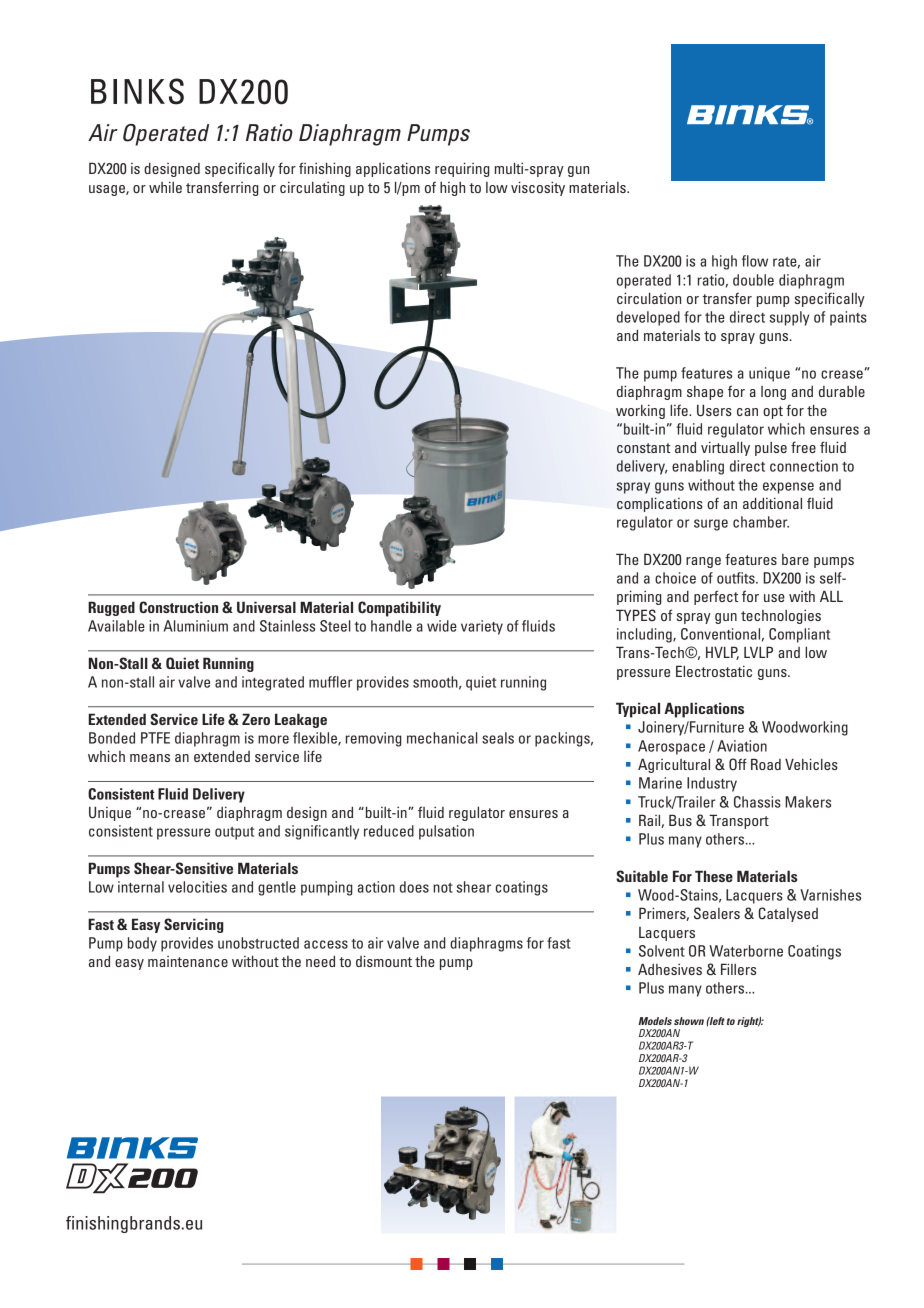 The width and height of the screenshot is (924, 1308). What do you see at coordinates (482, 627) in the screenshot?
I see `variety` at bounding box center [482, 627].
